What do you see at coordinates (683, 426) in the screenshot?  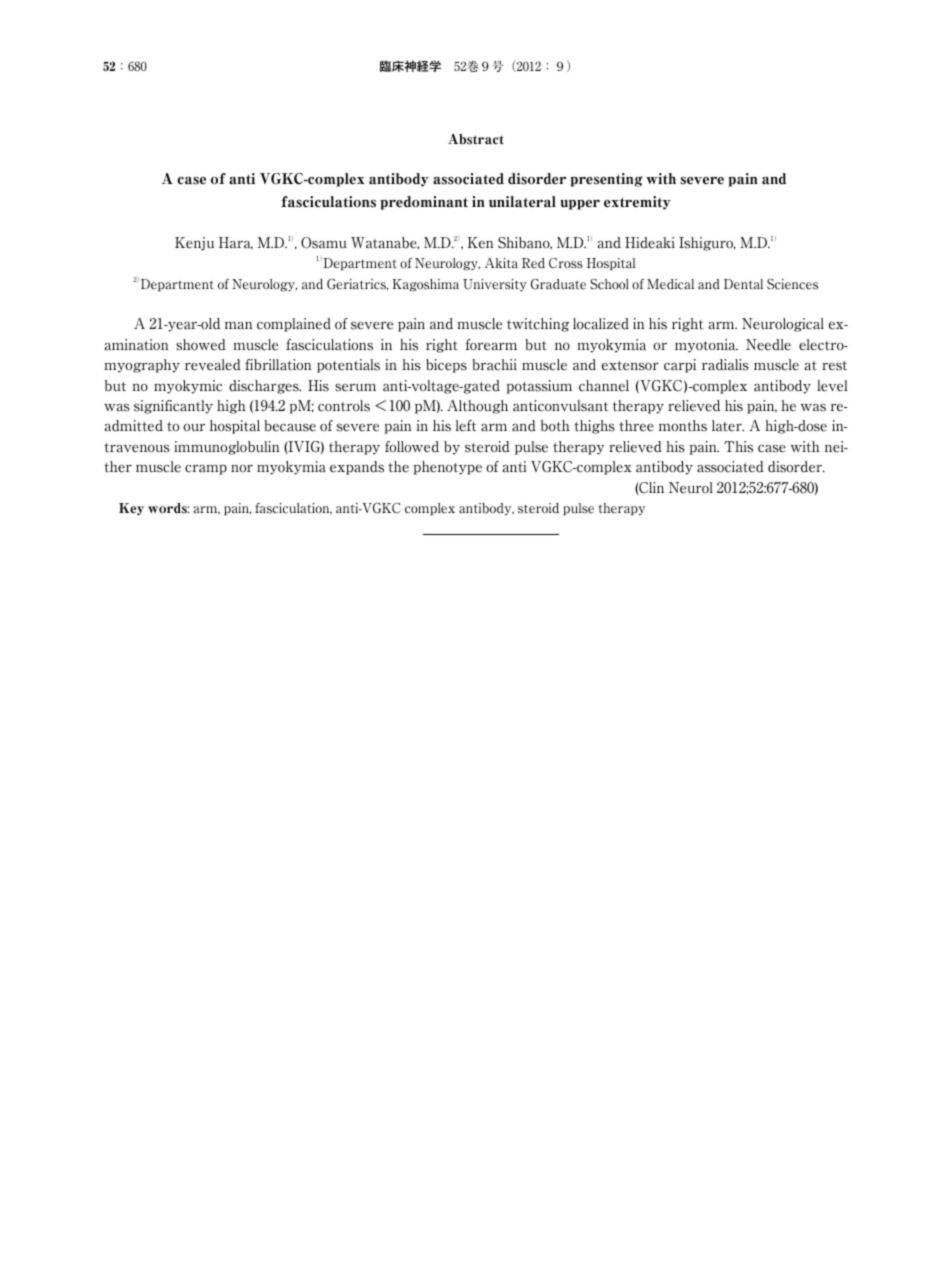 I see `months` at bounding box center [683, 426].
